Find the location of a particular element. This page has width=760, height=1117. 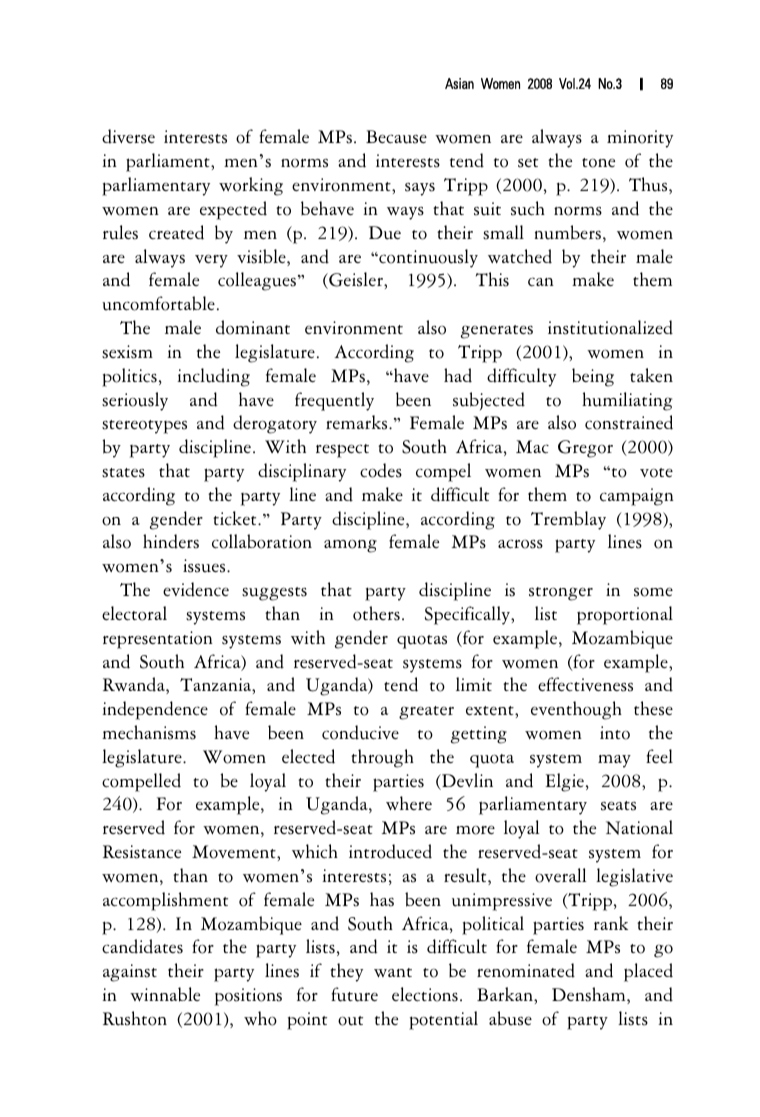

diverse is located at coordinates (128, 136).
